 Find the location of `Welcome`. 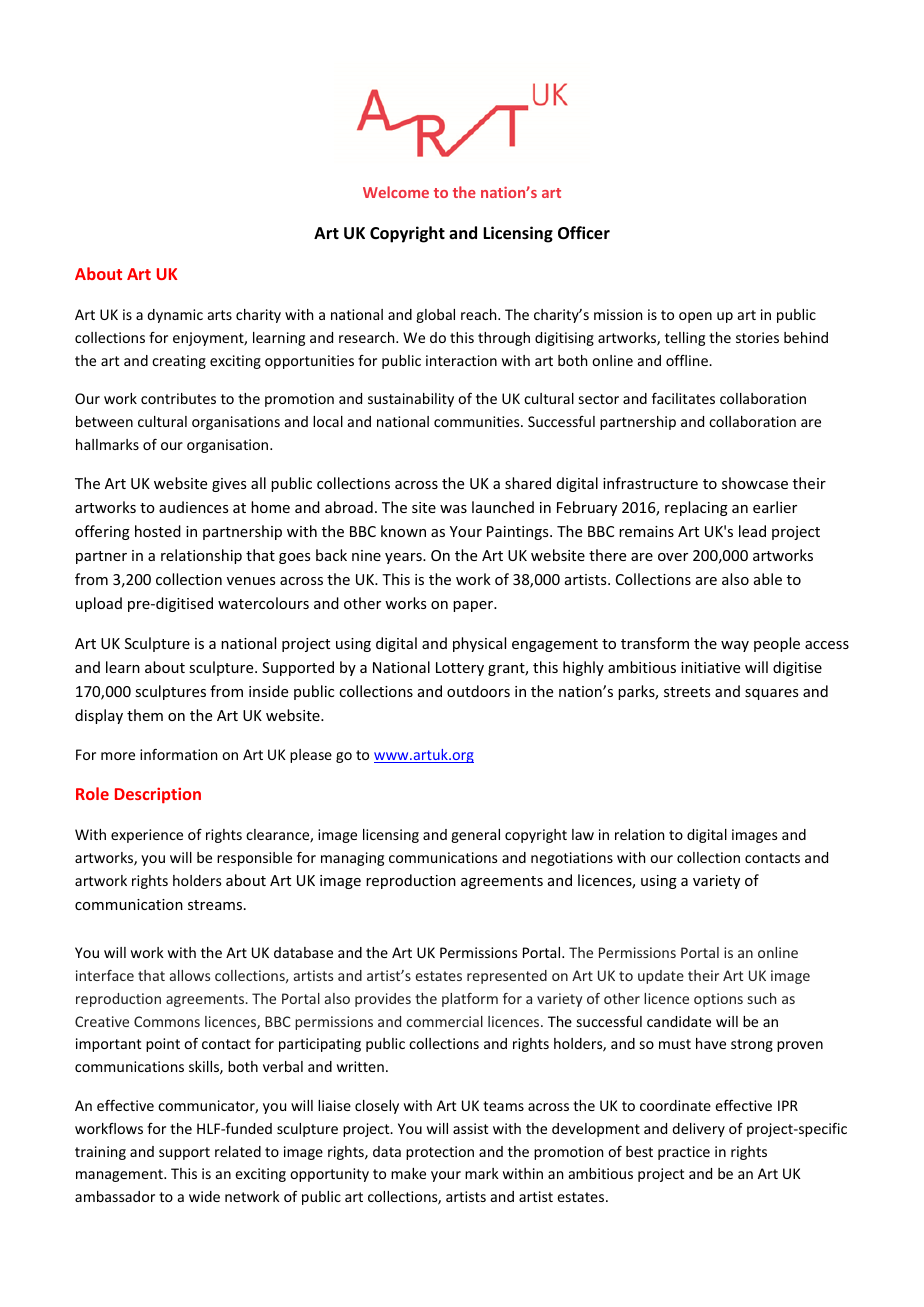

Welcome is located at coordinates (396, 192).
